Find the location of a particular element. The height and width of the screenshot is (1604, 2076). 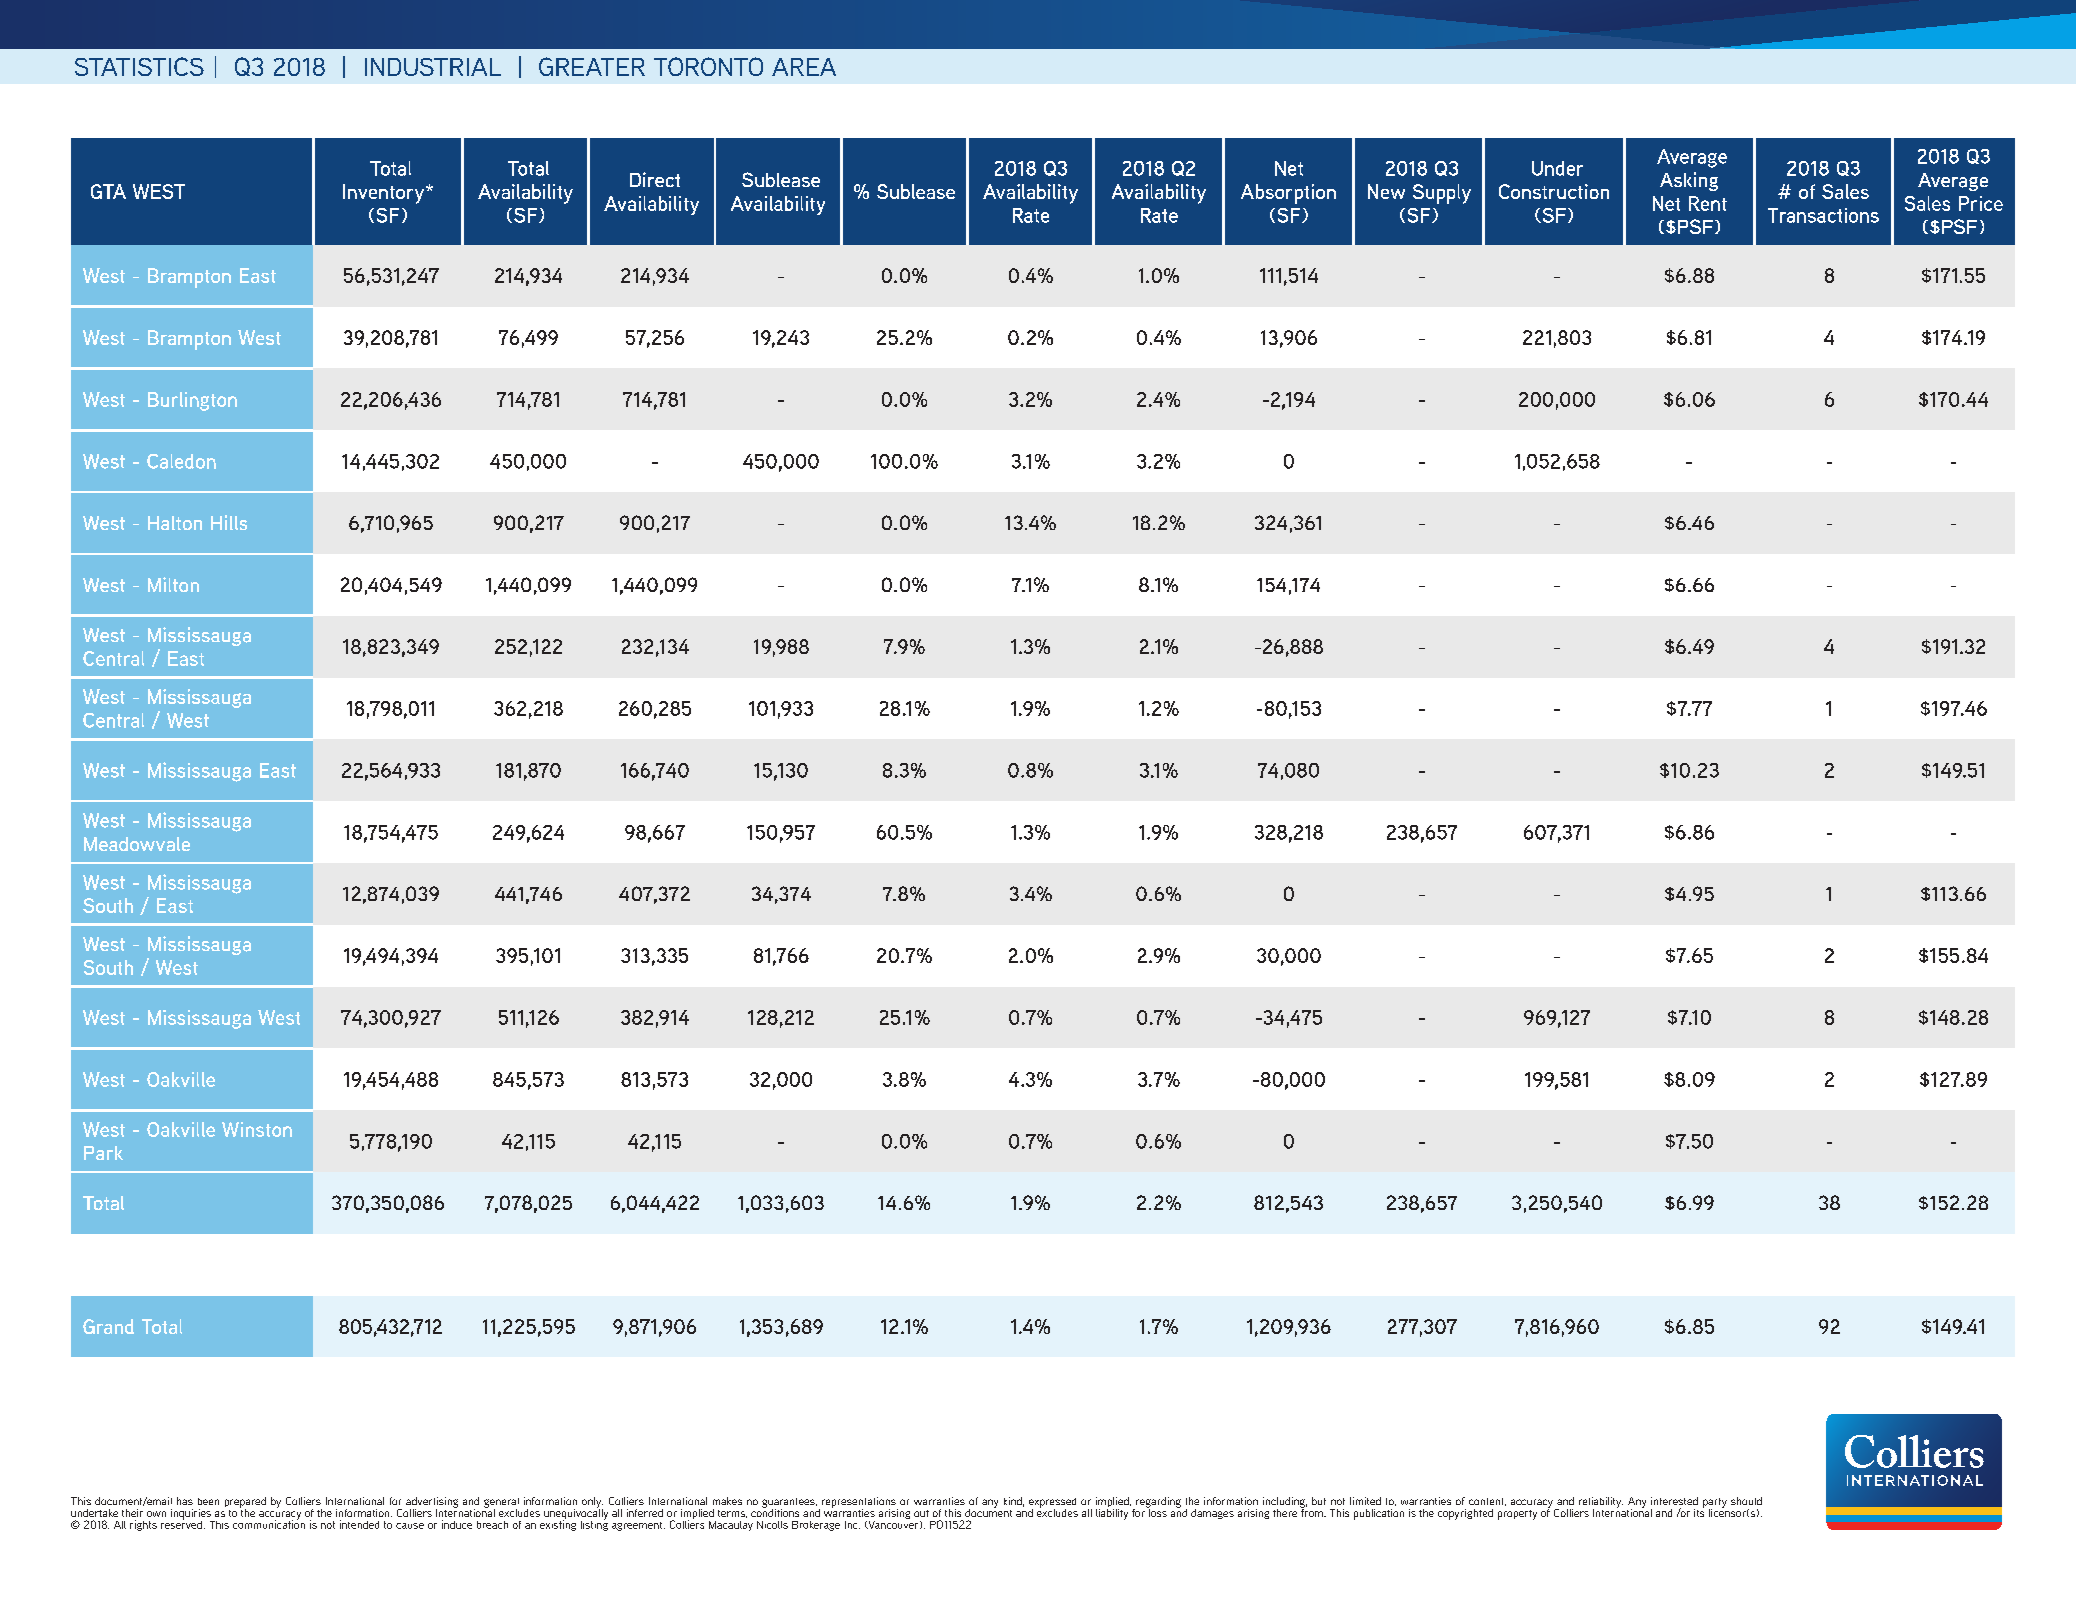

INDUSTRIAL is located at coordinates (433, 67).
